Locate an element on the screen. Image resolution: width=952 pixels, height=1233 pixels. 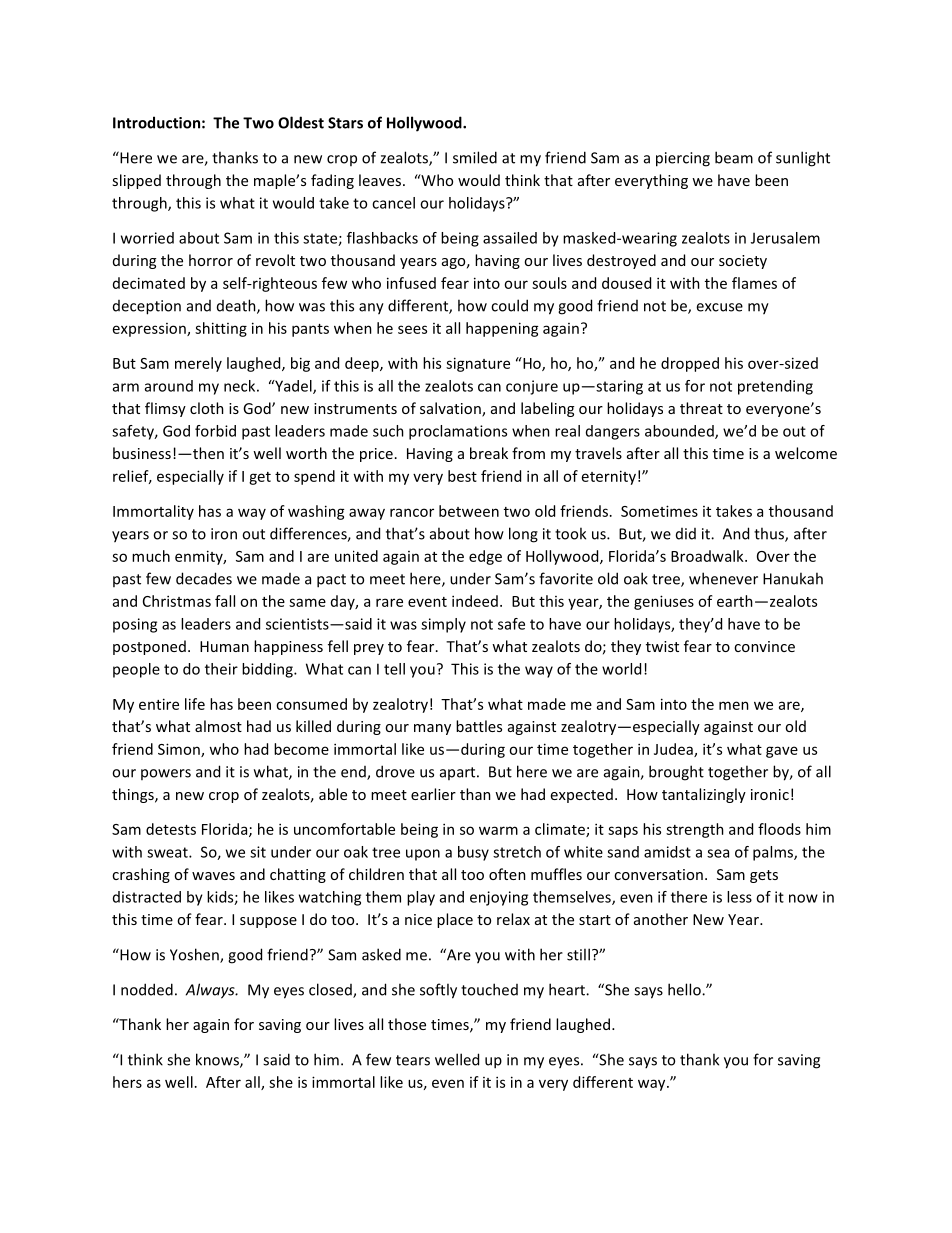
slipped is located at coordinates (136, 181).
